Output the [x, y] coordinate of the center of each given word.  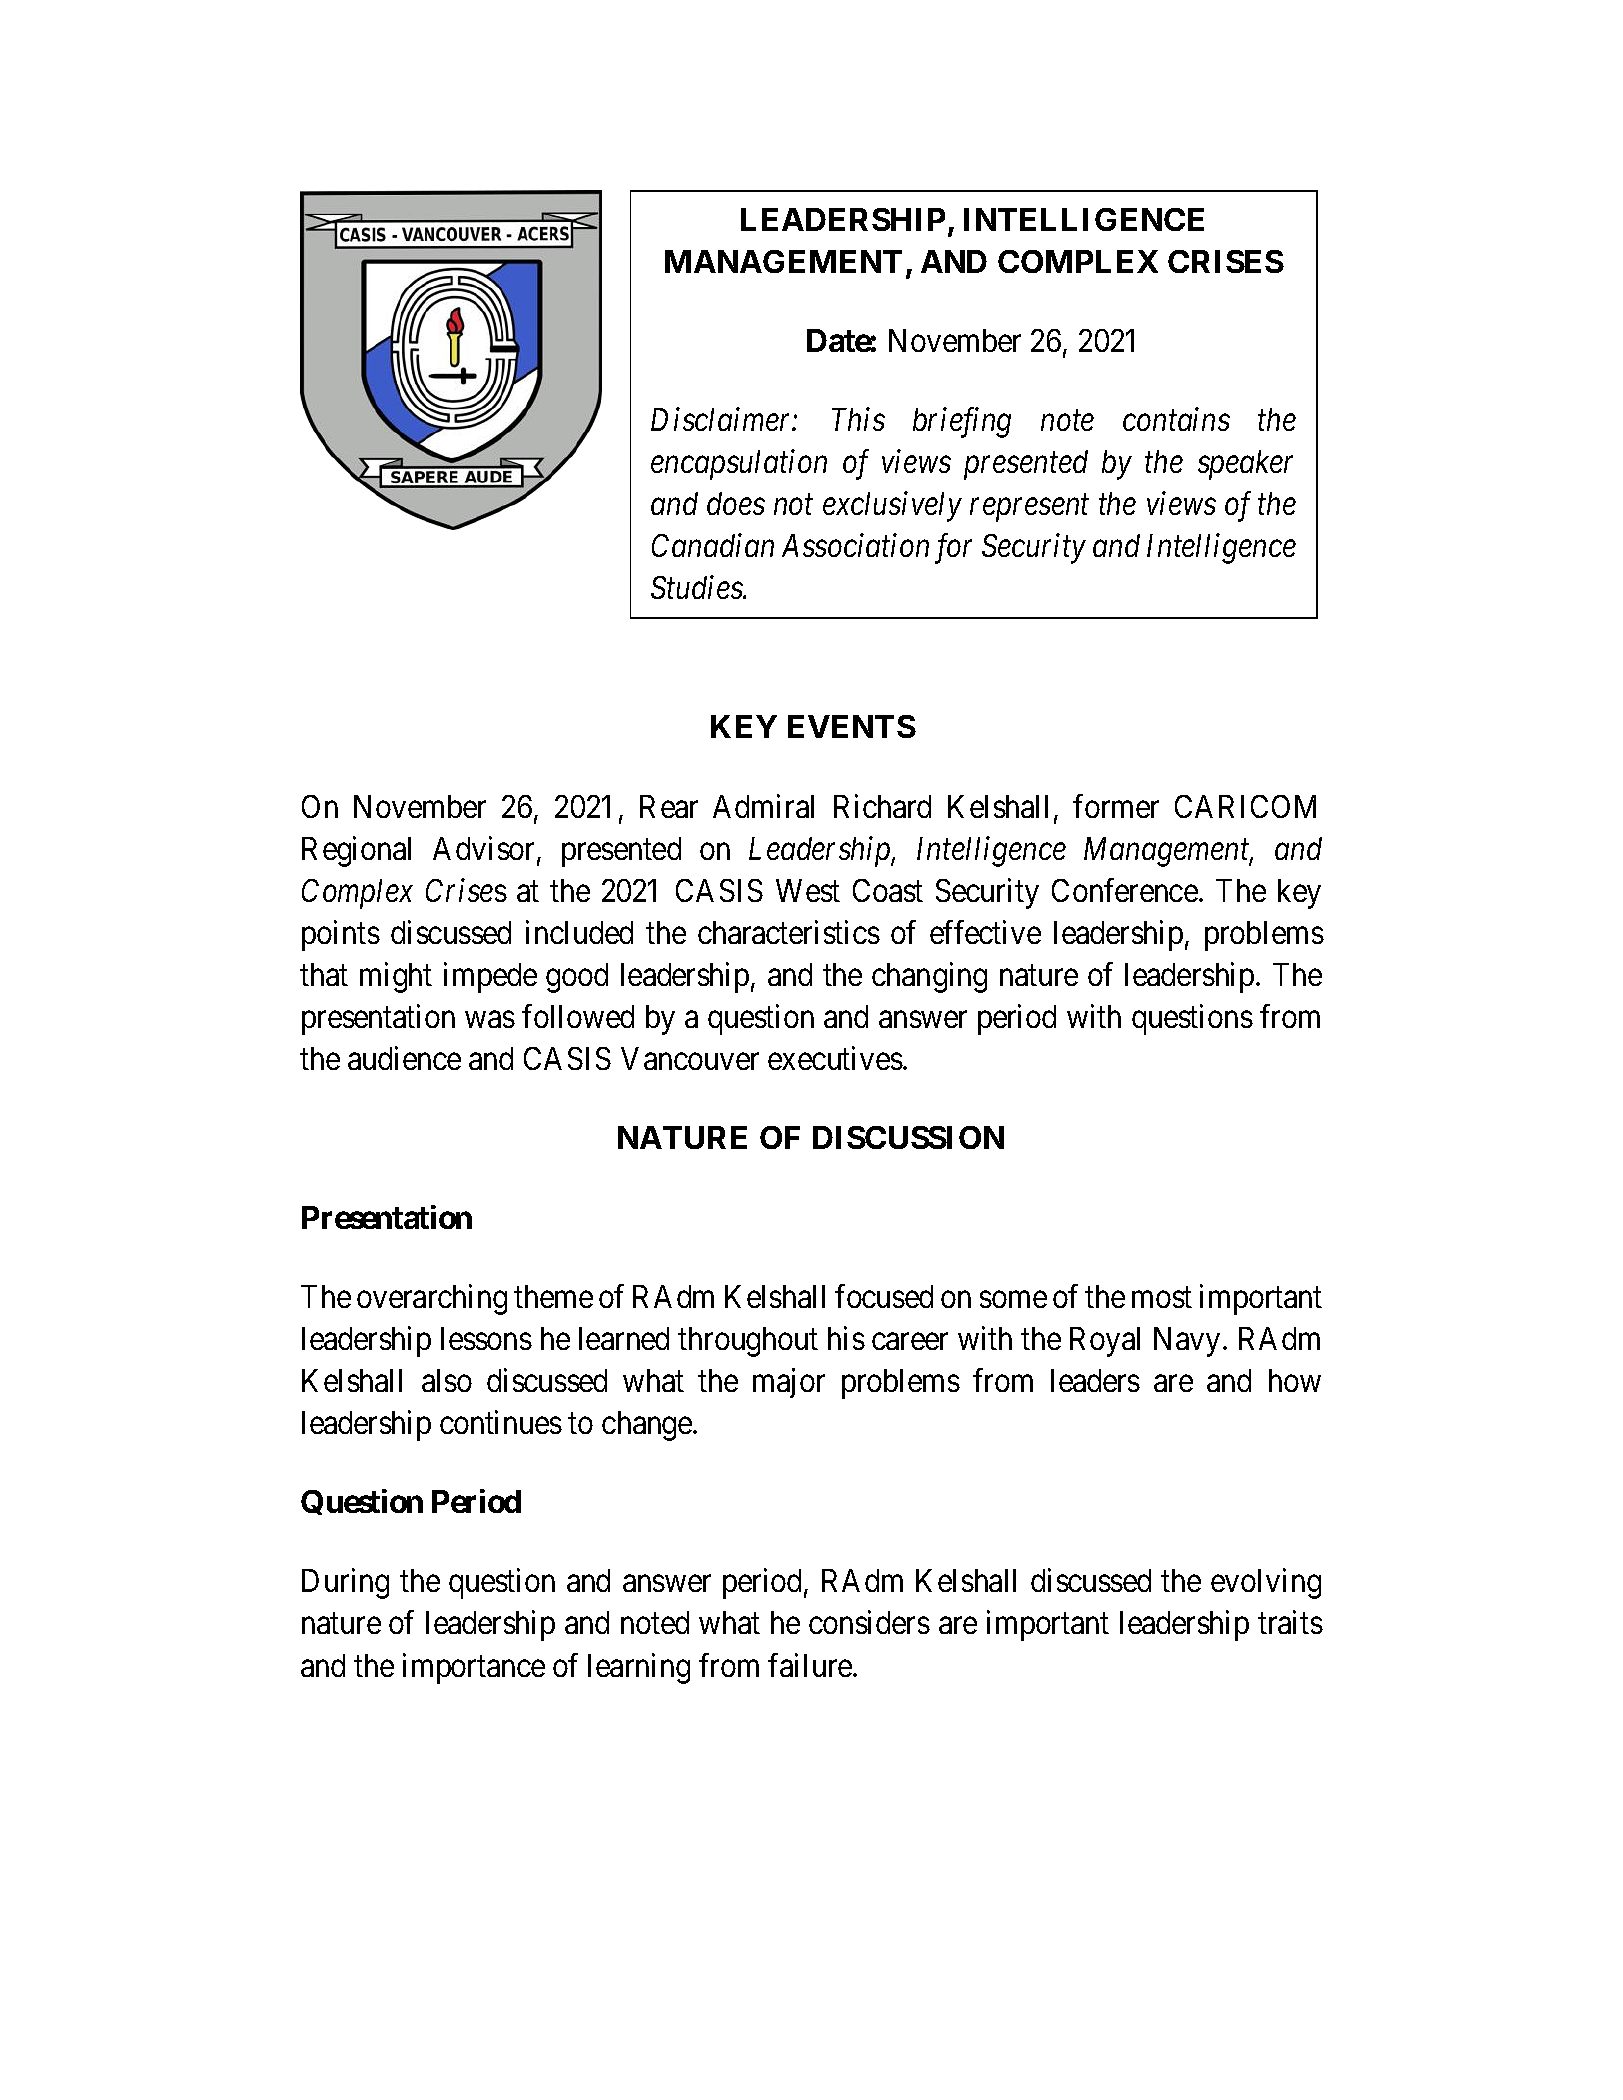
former [1116, 806]
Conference [1125, 890]
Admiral [763, 806]
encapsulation [739, 464]
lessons [486, 1338]
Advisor [485, 849]
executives [835, 1058]
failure [811, 1665]
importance [474, 1668]
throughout [748, 1342]
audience [404, 1058]
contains [1176, 419]
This [858, 419]
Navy [1187, 1342]
